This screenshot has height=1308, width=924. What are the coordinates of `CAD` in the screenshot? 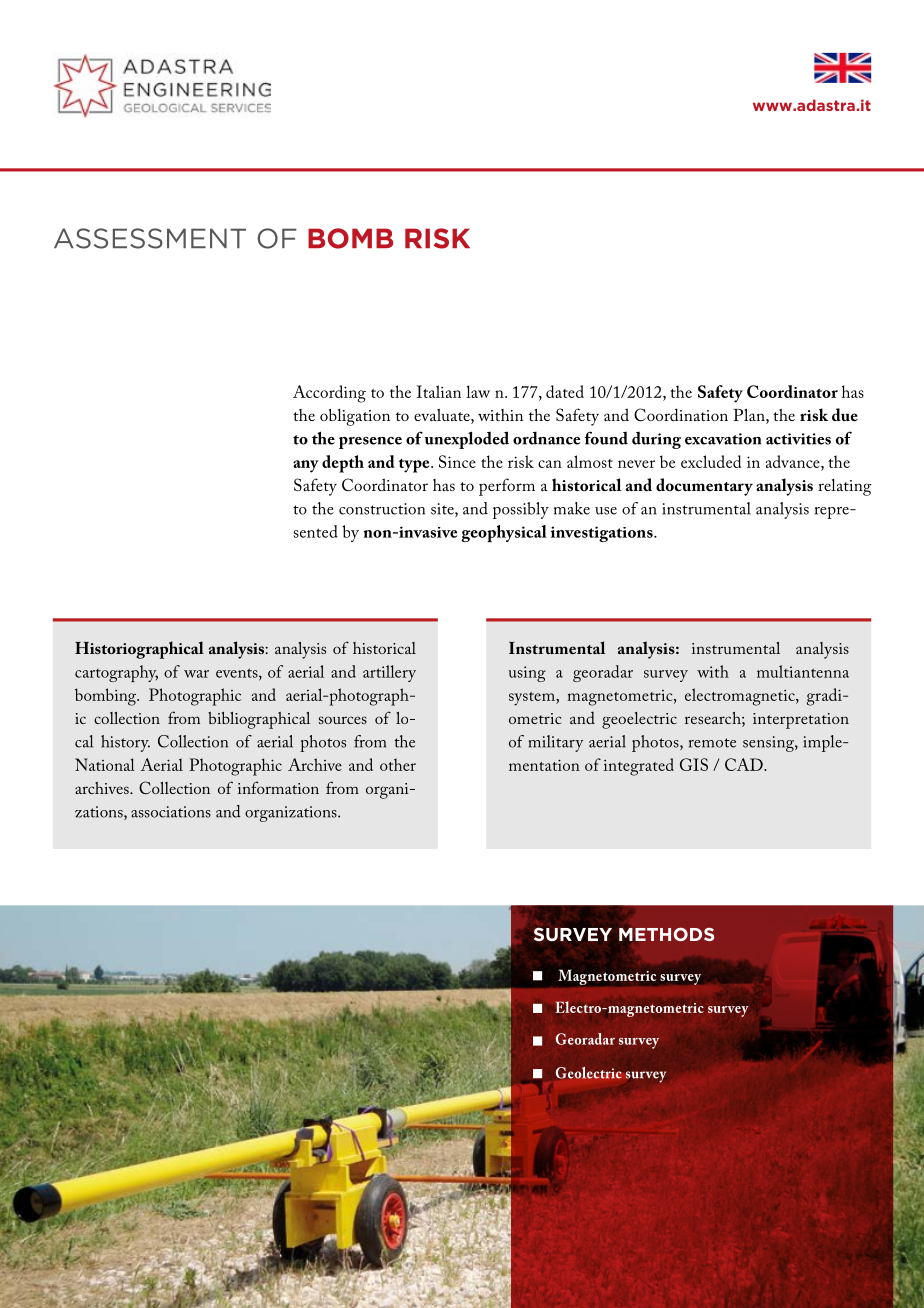 It's located at (745, 764).
